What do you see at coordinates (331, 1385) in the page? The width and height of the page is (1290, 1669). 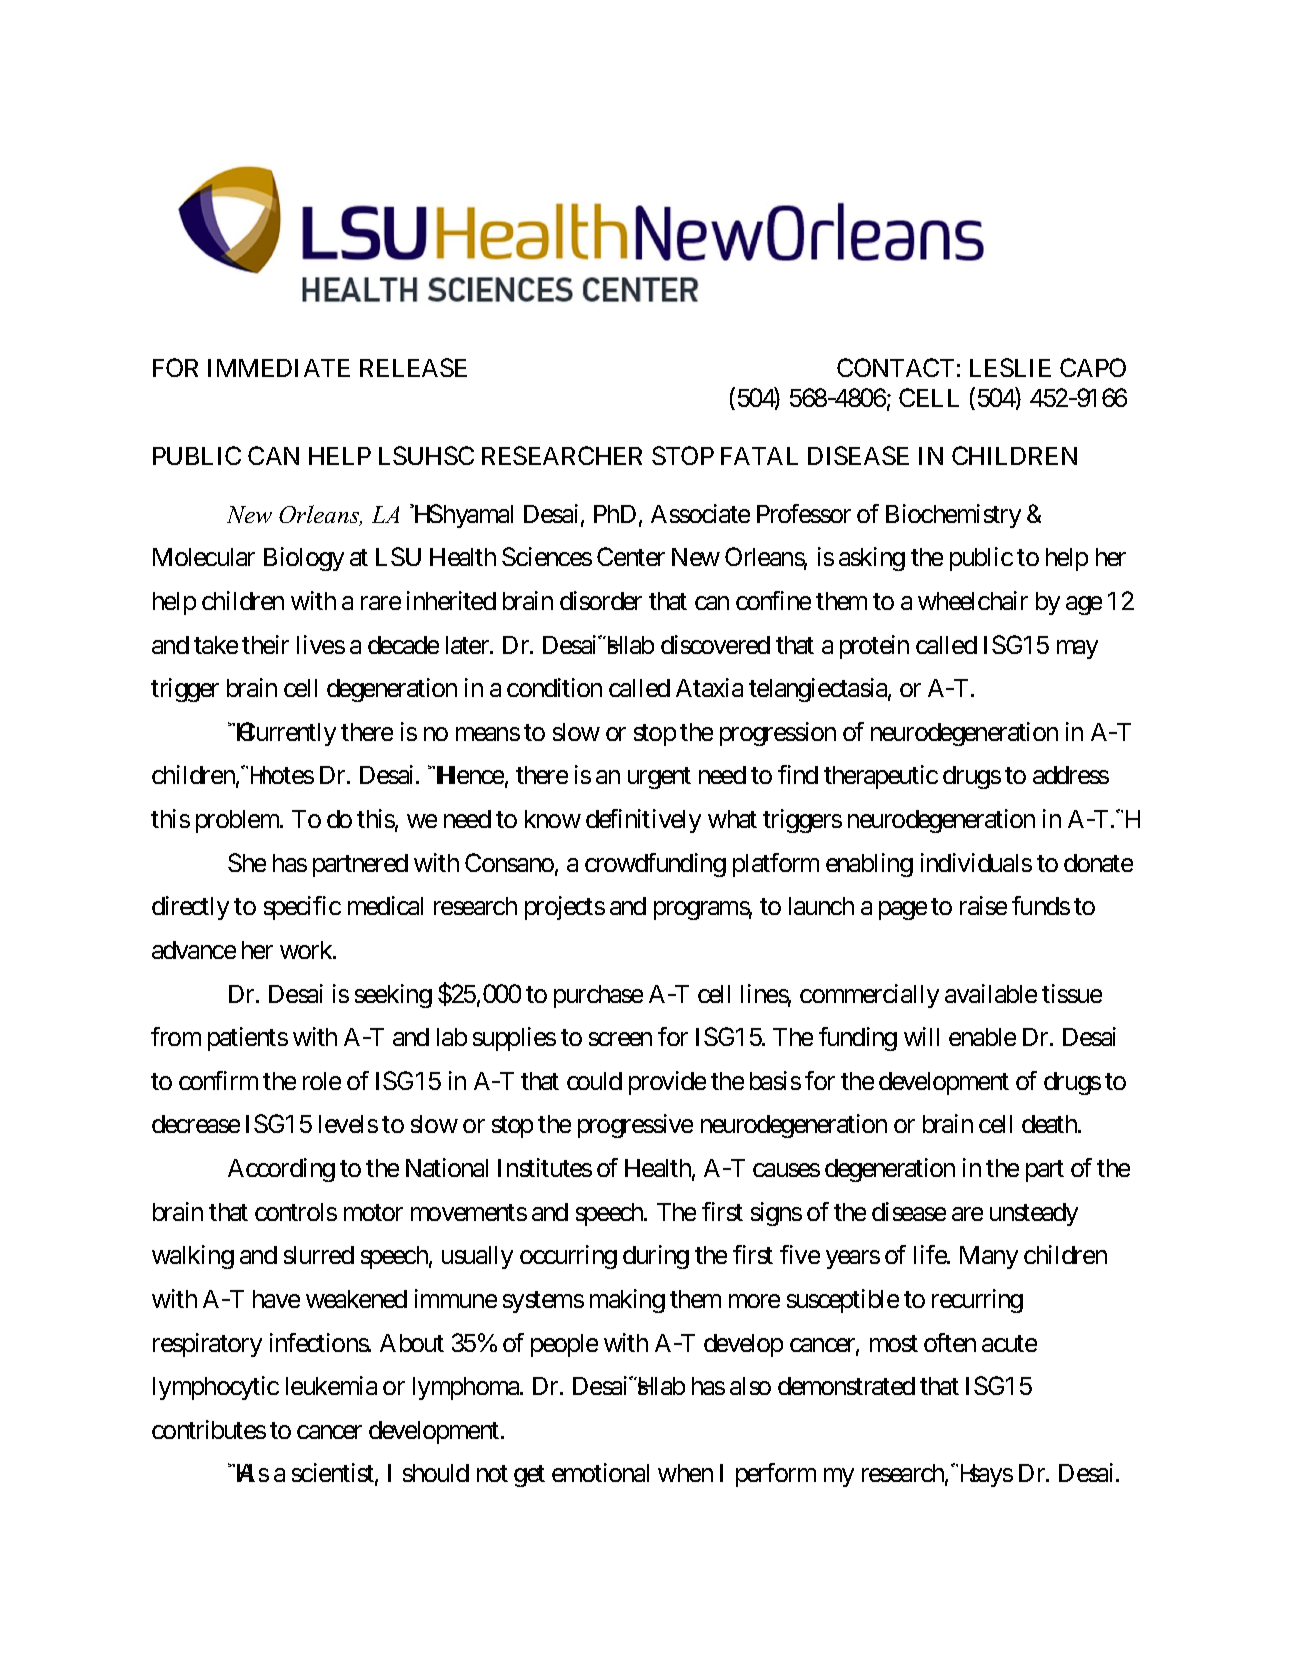 I see `leukemia` at bounding box center [331, 1385].
